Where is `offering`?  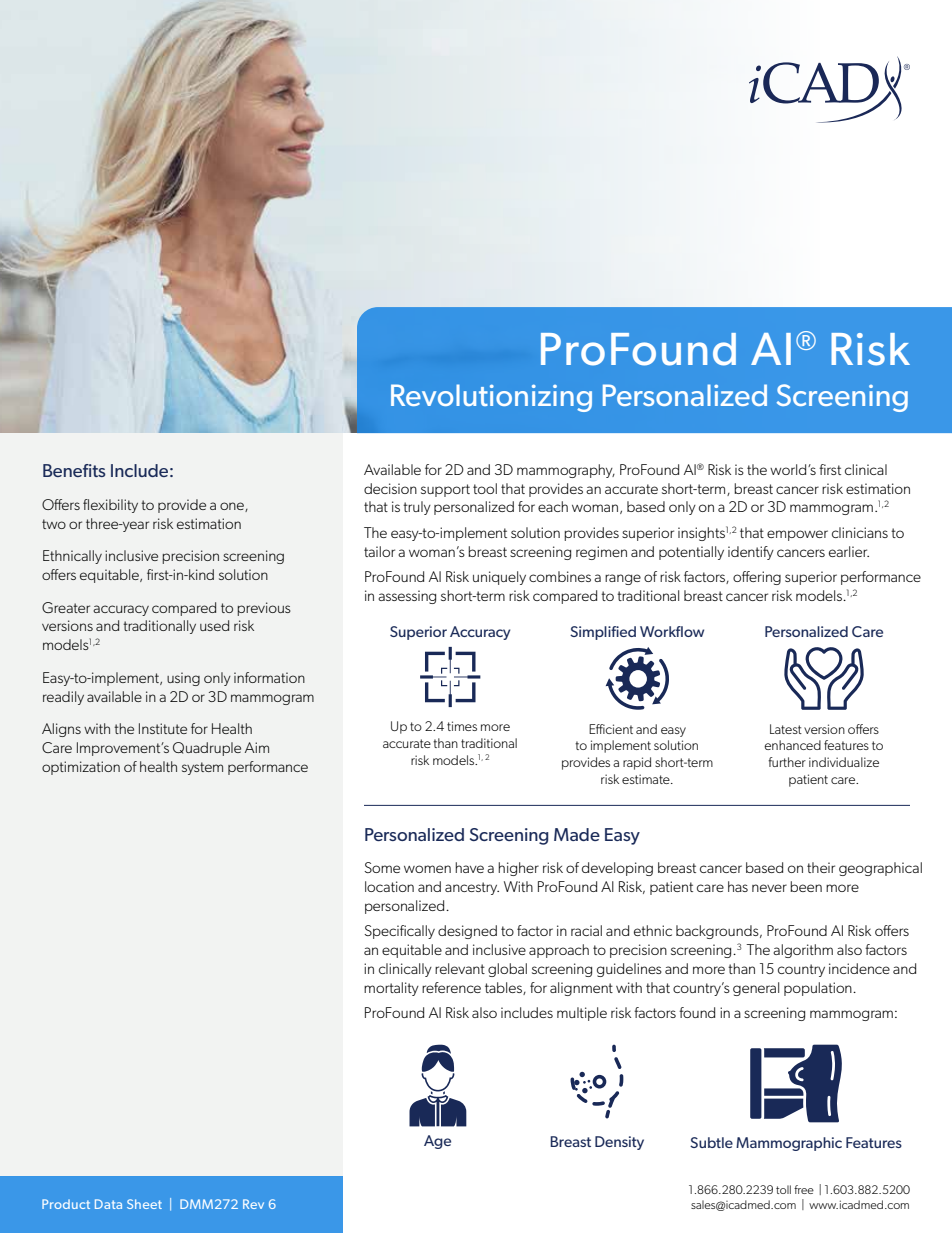
offering is located at coordinates (757, 578).
